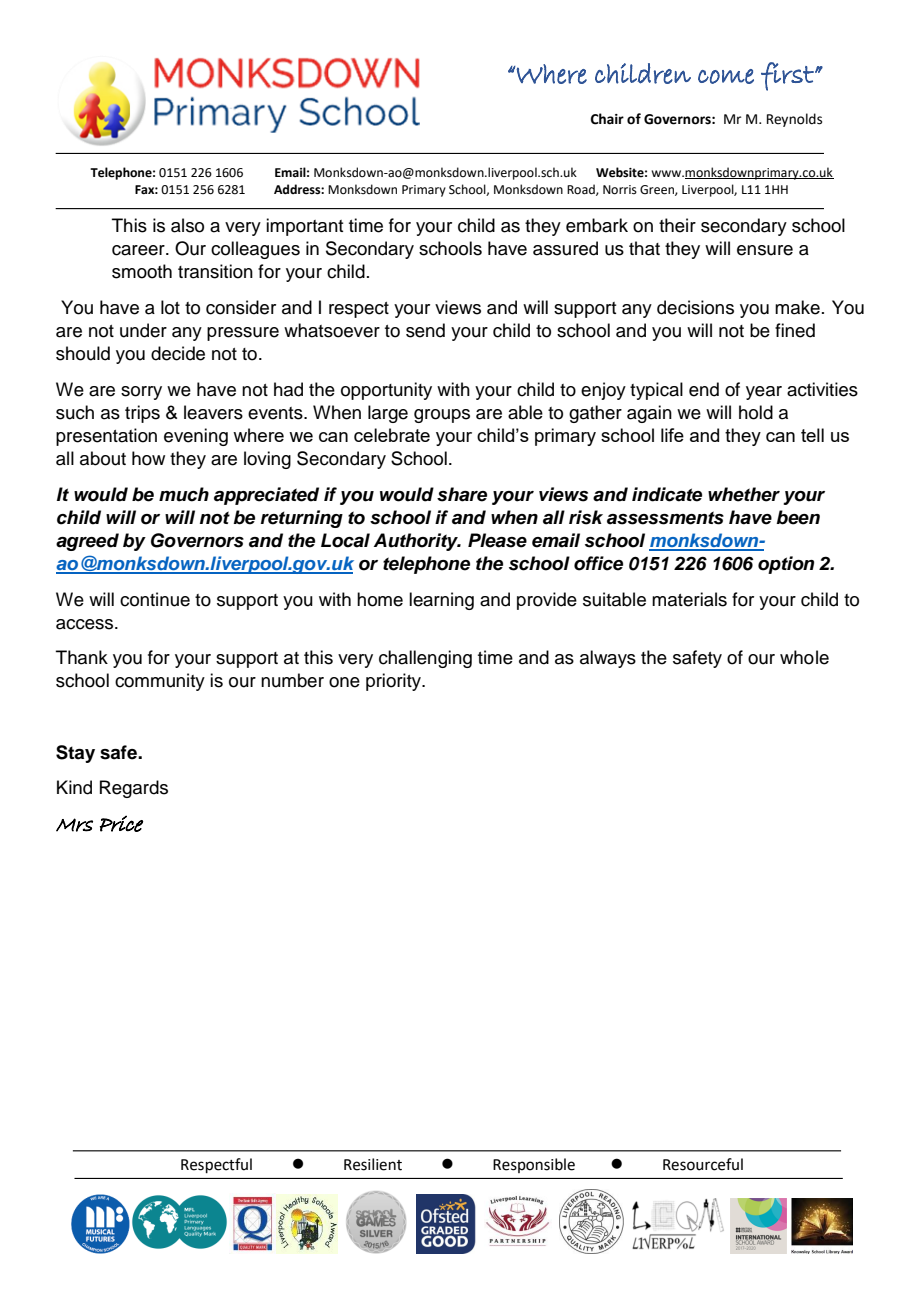  I want to click on come, so click(726, 76).
